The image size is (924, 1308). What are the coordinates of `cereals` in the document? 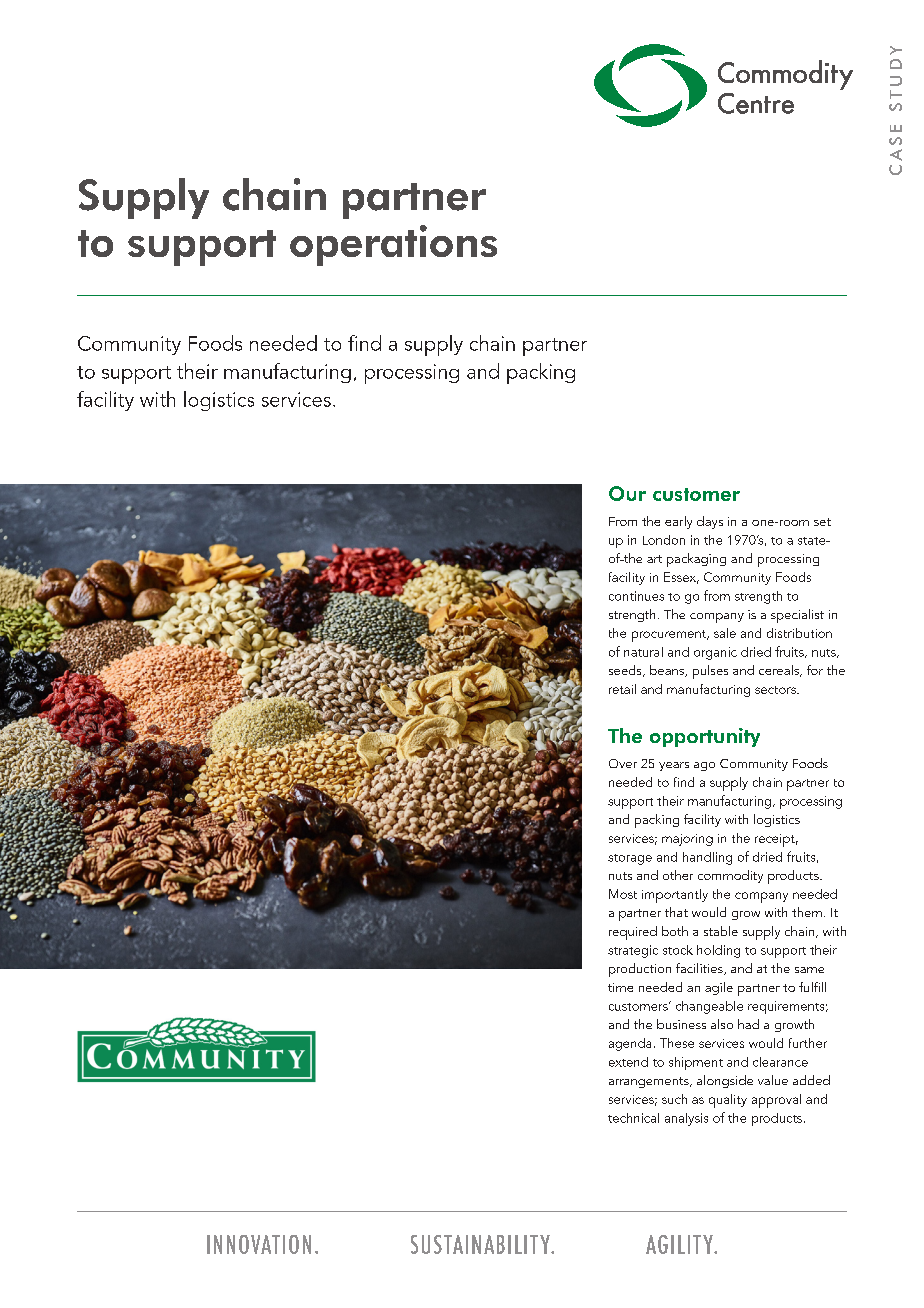 It's located at (780, 671).
